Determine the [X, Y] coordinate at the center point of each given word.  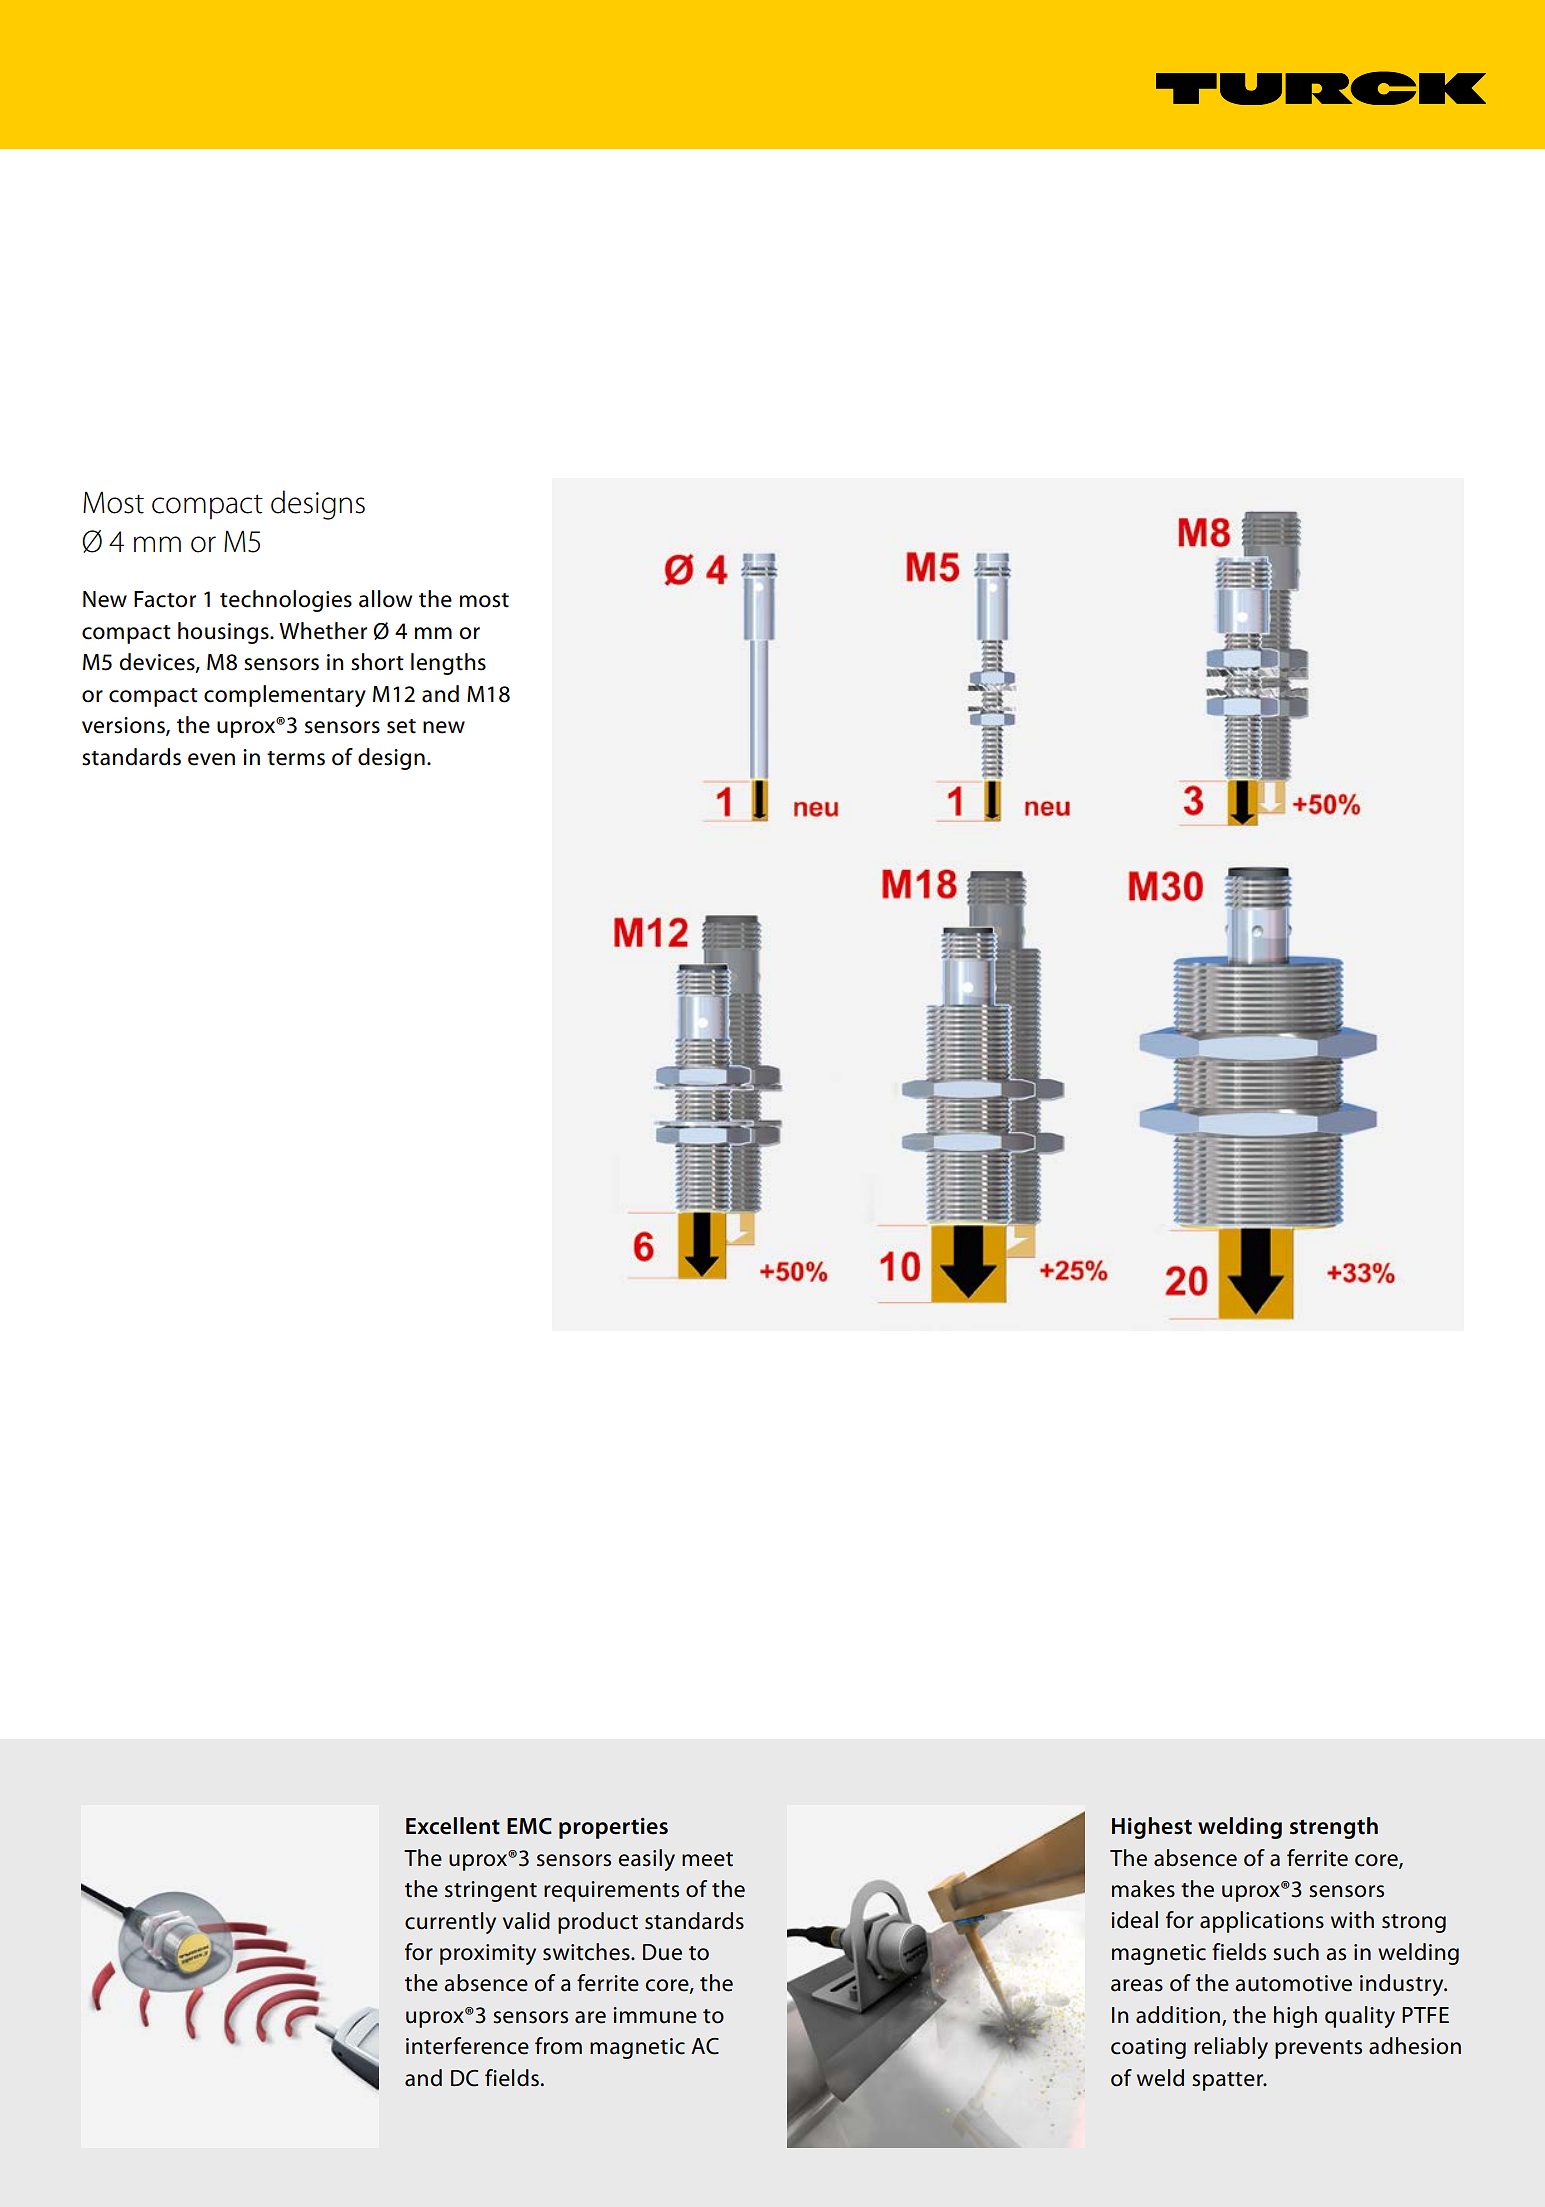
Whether [323, 631]
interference [467, 2046]
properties [613, 1828]
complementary [285, 696]
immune [655, 2015]
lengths [448, 664]
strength [1334, 1828]
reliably [1231, 2048]
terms [296, 758]
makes [1143, 1889]
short [377, 662]
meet [707, 1859]
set [401, 726]
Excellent [453, 1826]
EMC [529, 1826]
